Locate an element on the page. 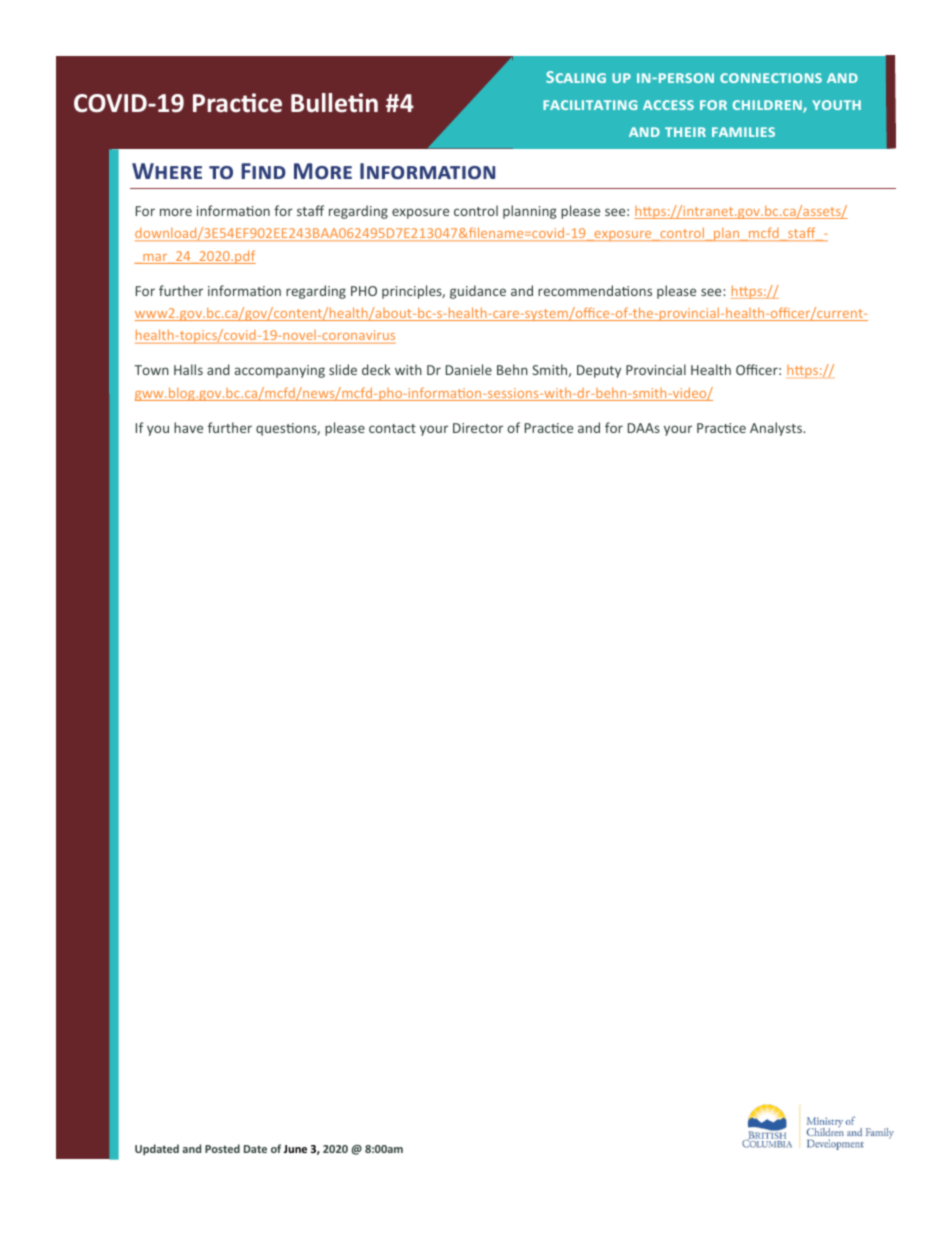 Image resolution: width=952 pixels, height=1233 pixels. Posted is located at coordinates (222, 1148).
